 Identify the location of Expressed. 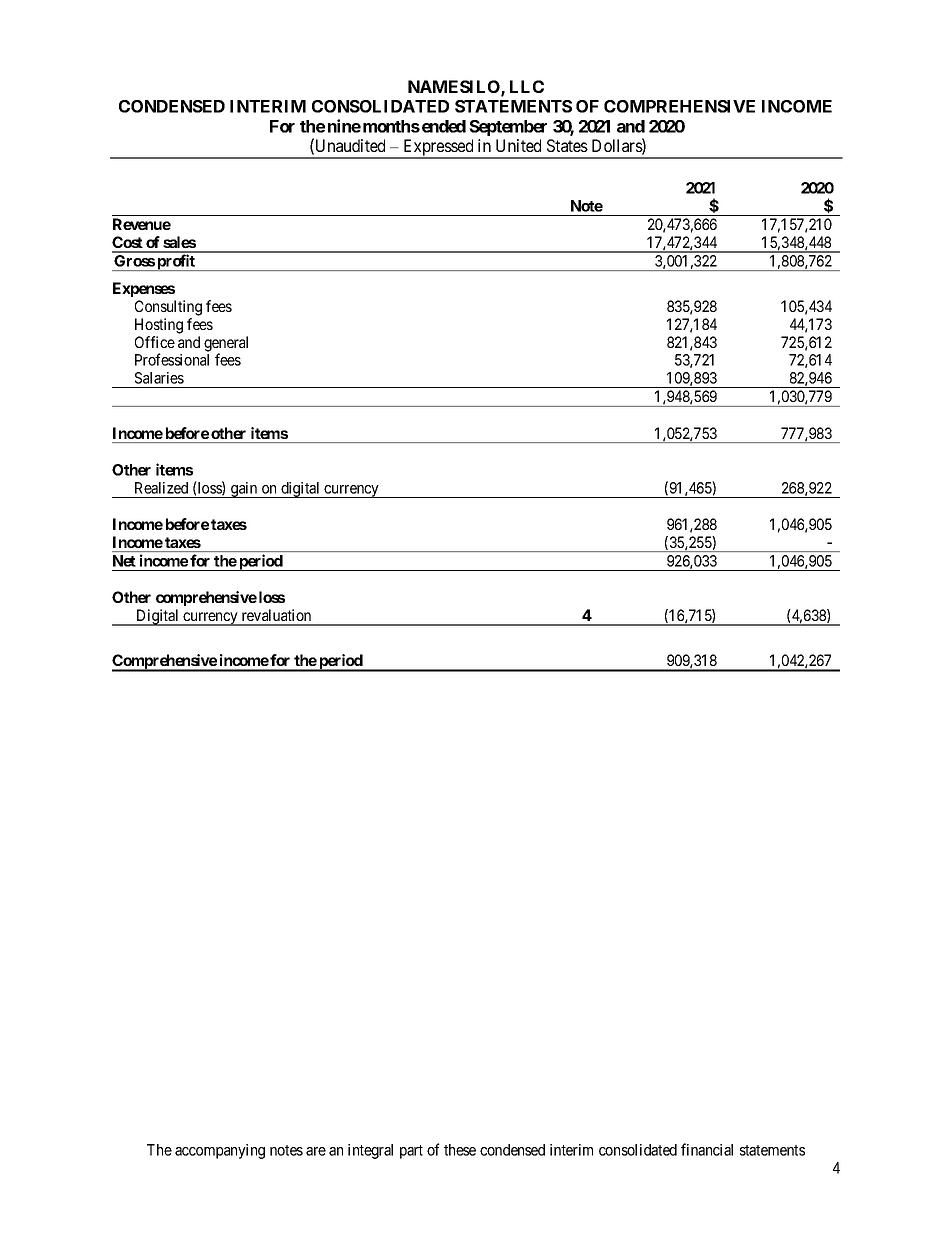
(438, 149).
